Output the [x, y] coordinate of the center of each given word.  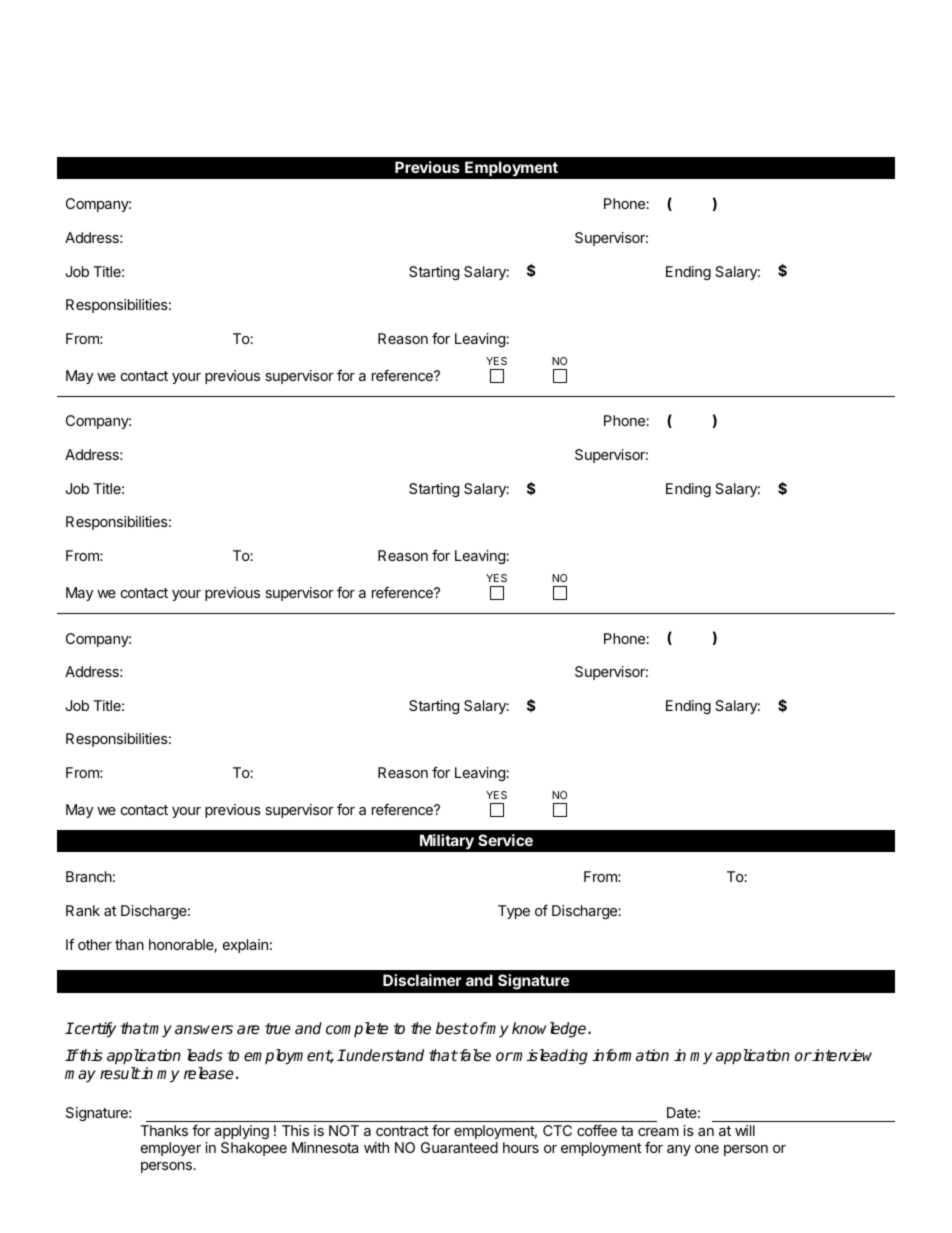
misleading [550, 1057]
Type [514, 912]
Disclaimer [422, 980]
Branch [89, 876]
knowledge [550, 1030]
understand [384, 1055]
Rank [83, 910]
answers [204, 1030]
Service [505, 840]
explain [245, 946]
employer [171, 1149]
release [209, 1073]
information [630, 1055]
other [95, 944]
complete [357, 1029]
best [452, 1028]
